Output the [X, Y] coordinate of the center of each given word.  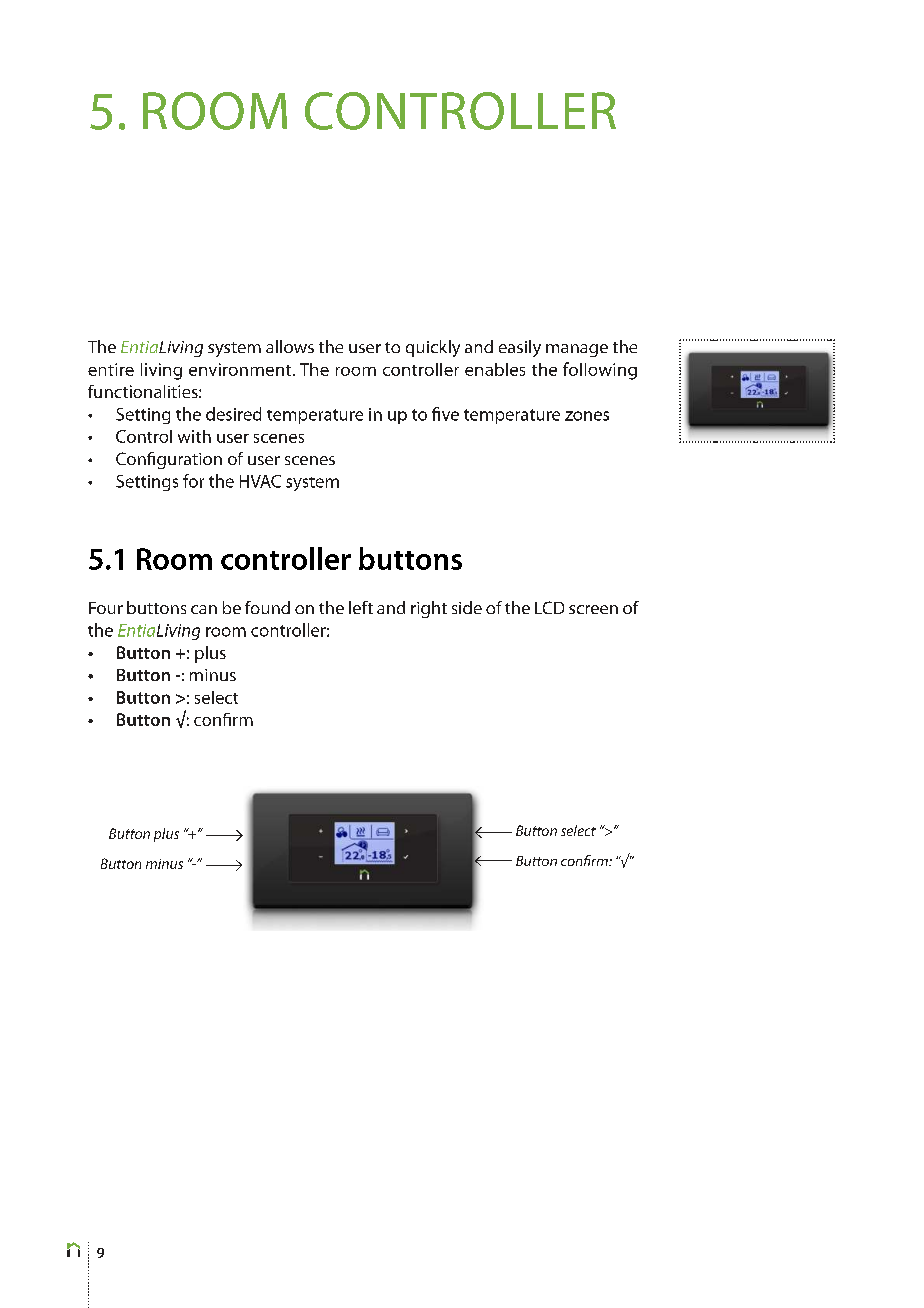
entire [111, 369]
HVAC [260, 481]
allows [290, 346]
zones [587, 416]
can [204, 609]
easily [520, 348]
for [193, 481]
